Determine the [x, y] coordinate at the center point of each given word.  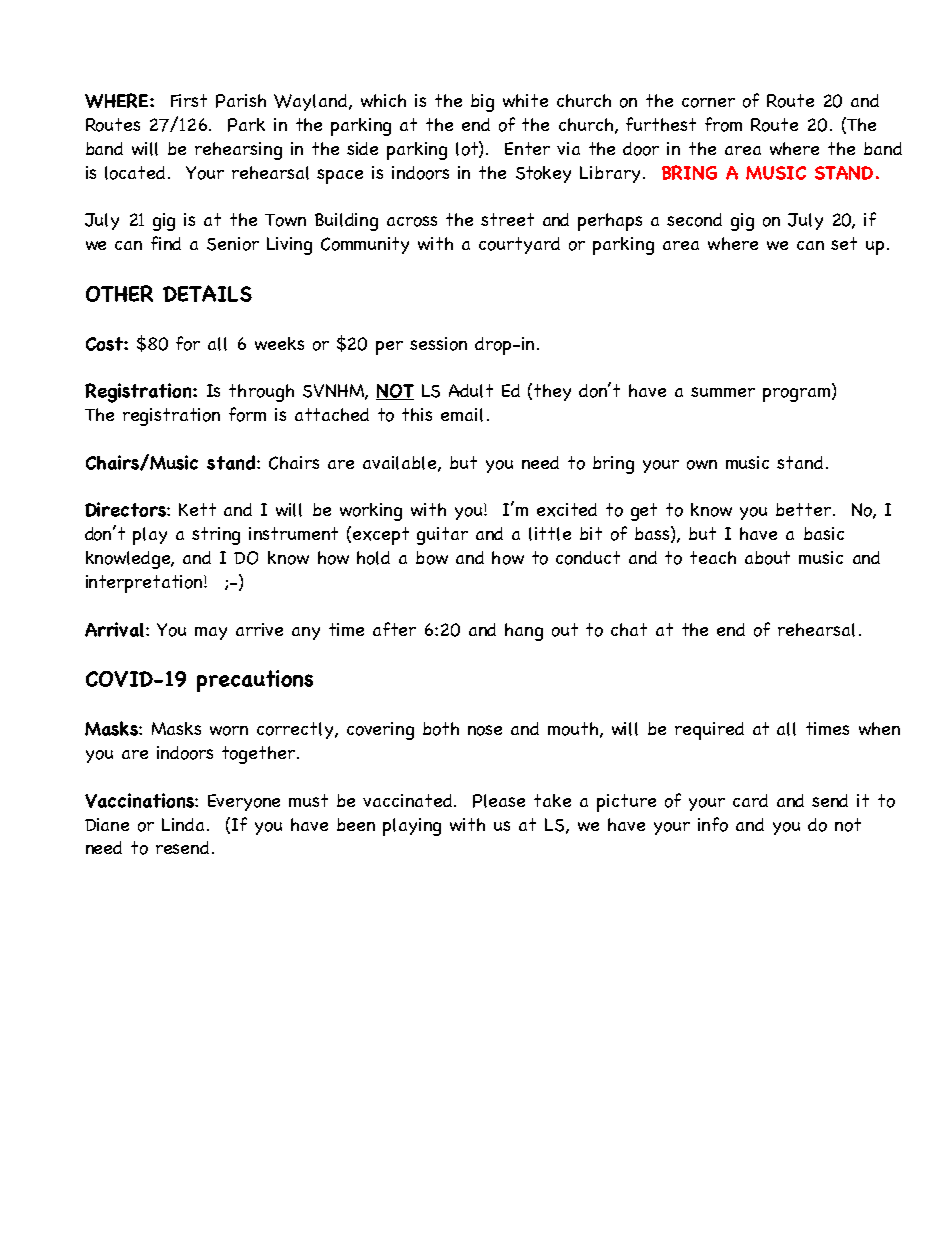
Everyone [244, 802]
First [189, 100]
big [482, 103]
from [723, 124]
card [750, 800]
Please [499, 801]
